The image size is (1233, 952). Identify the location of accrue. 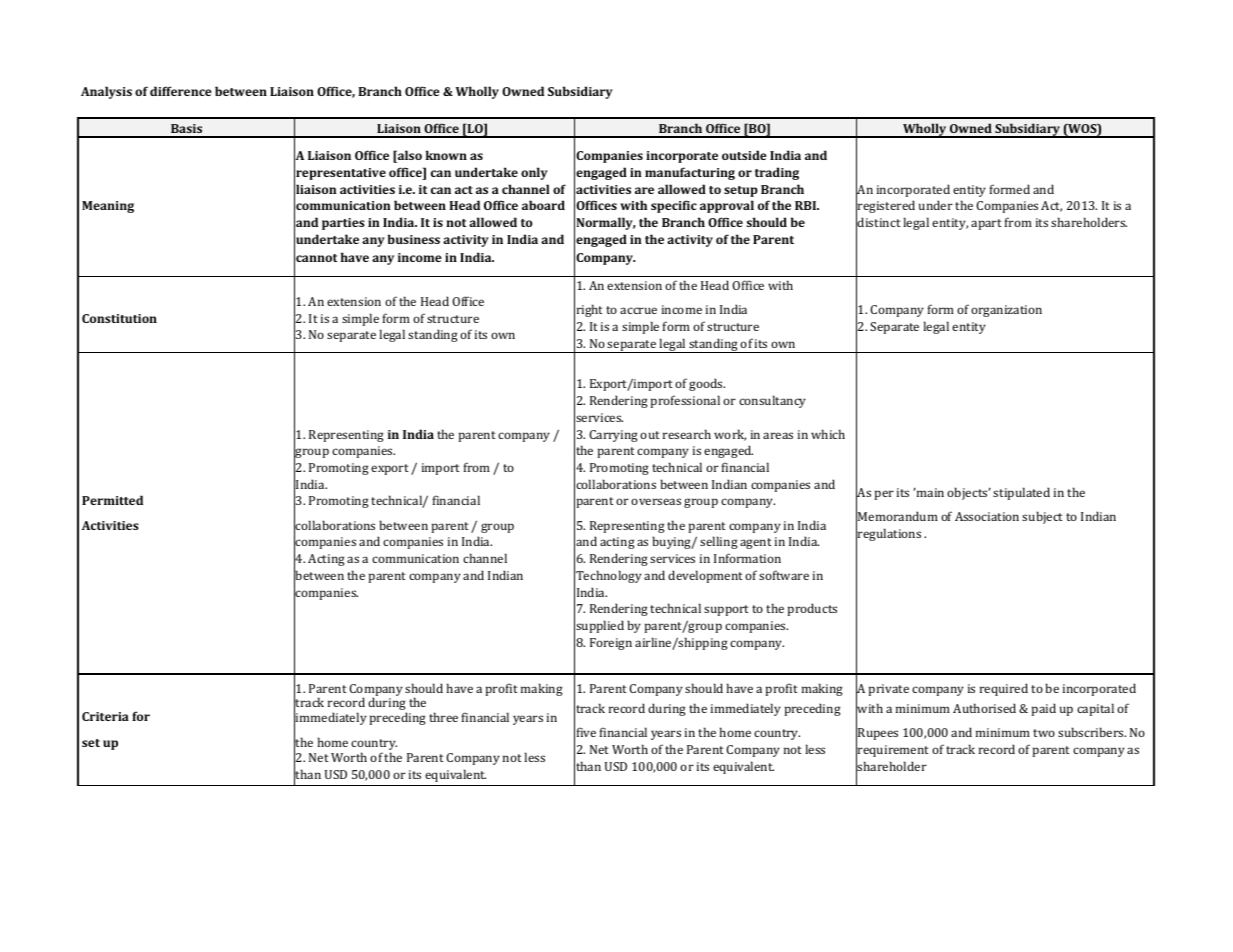
(638, 310).
